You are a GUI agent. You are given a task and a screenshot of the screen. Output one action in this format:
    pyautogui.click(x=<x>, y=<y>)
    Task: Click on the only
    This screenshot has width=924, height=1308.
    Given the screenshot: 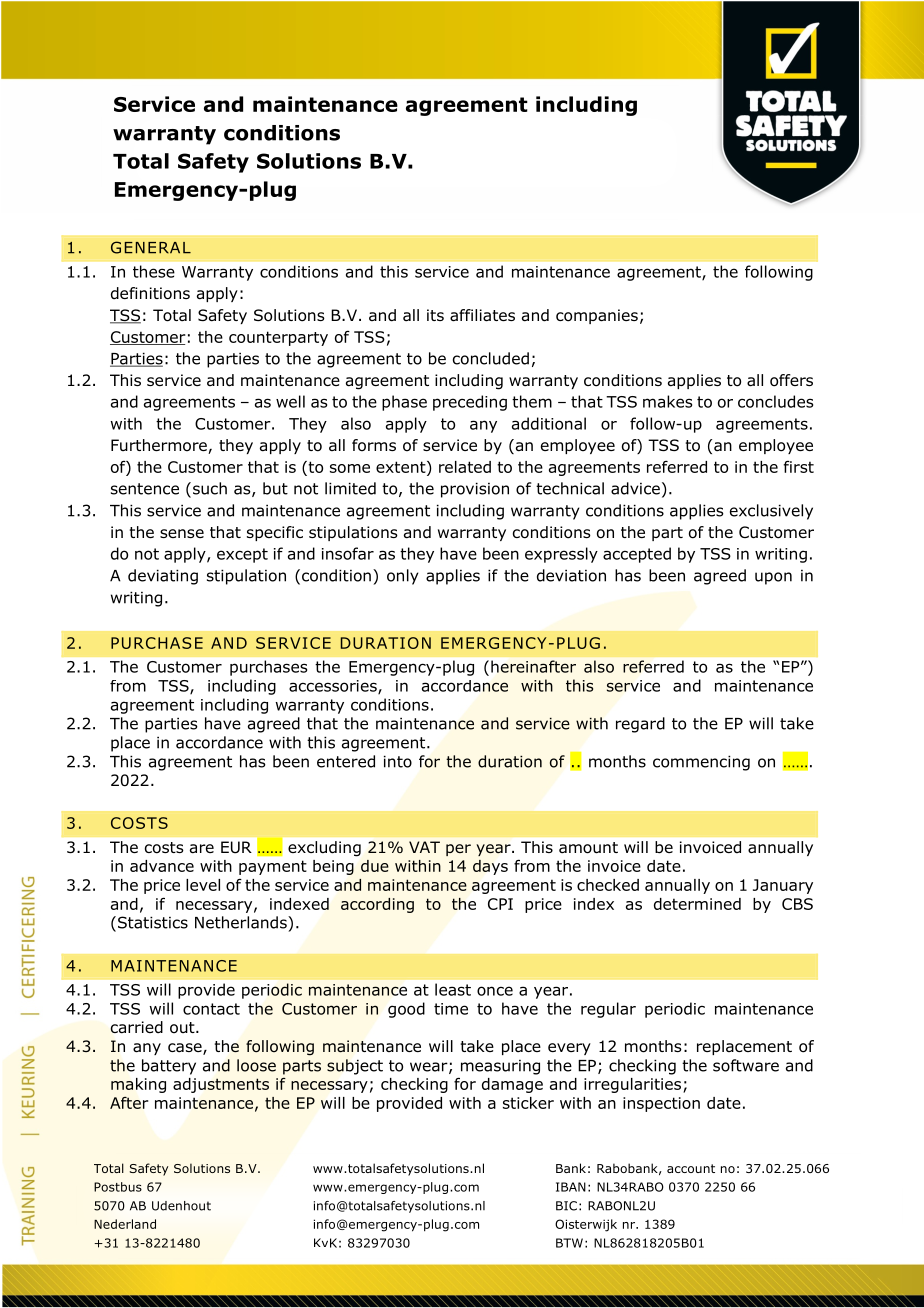 What is the action you would take?
    pyautogui.click(x=403, y=577)
